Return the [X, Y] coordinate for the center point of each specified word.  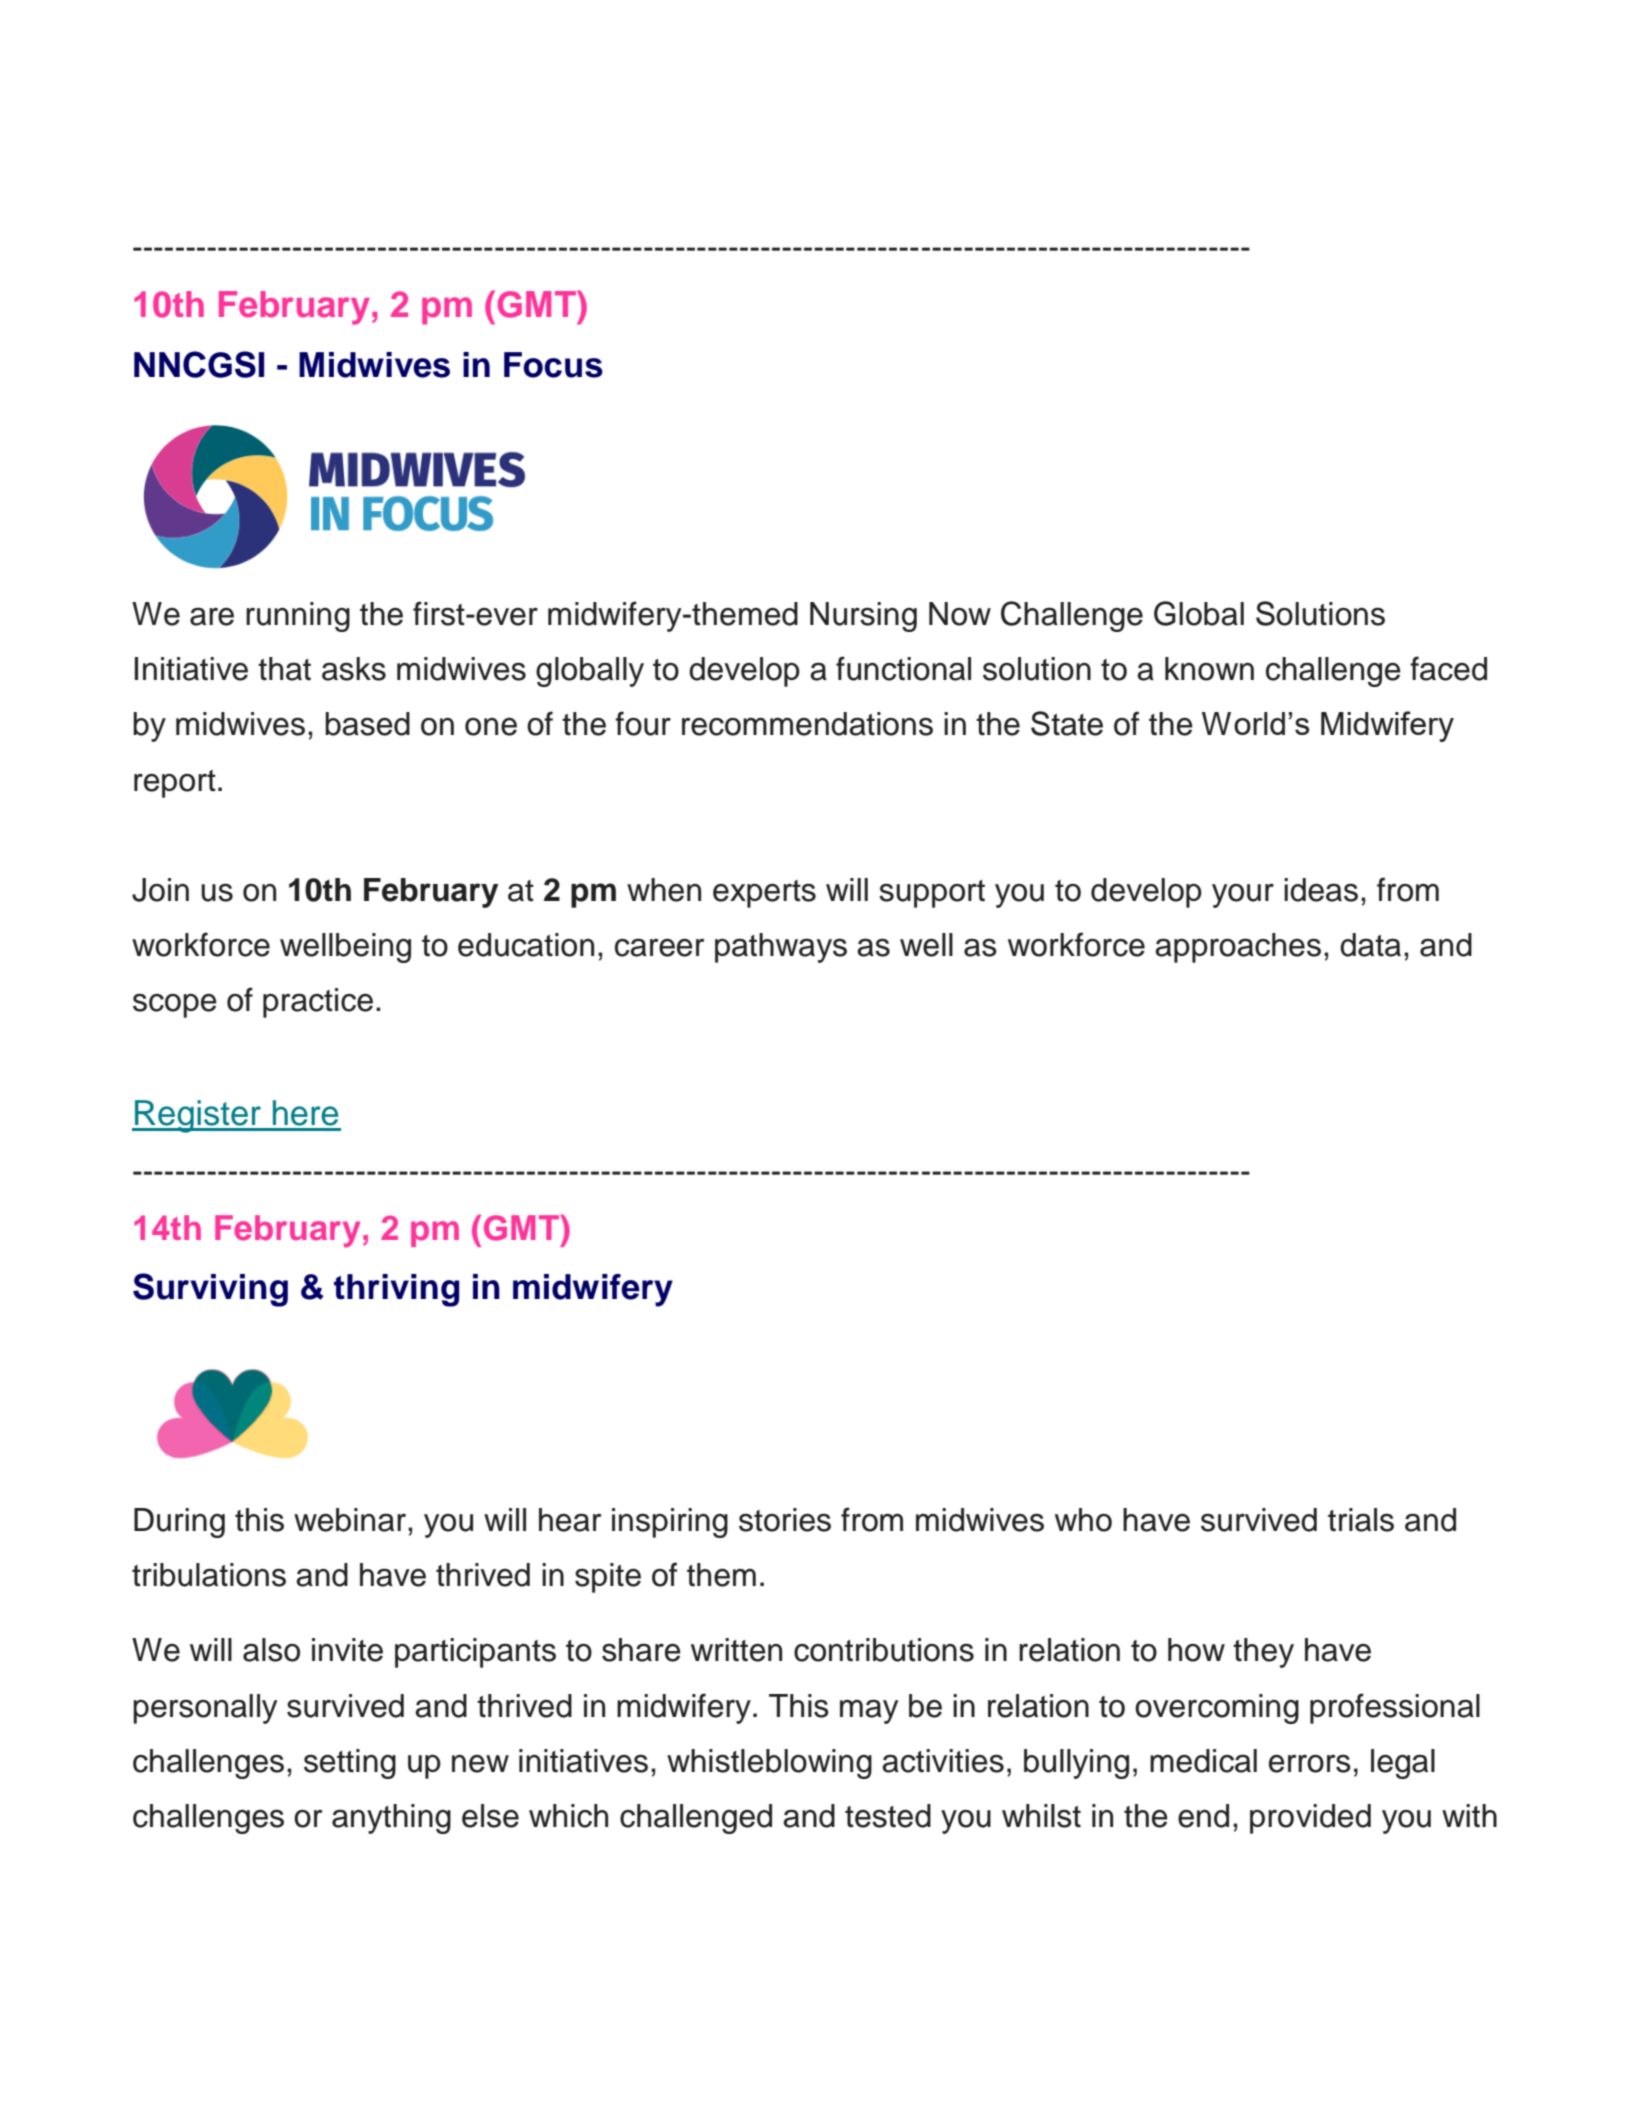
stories [785, 1520]
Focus [553, 365]
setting [350, 1764]
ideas [1321, 890]
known [1209, 669]
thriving [397, 1290]
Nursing [863, 617]
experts [764, 894]
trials [1361, 1520]
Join [160, 890]
